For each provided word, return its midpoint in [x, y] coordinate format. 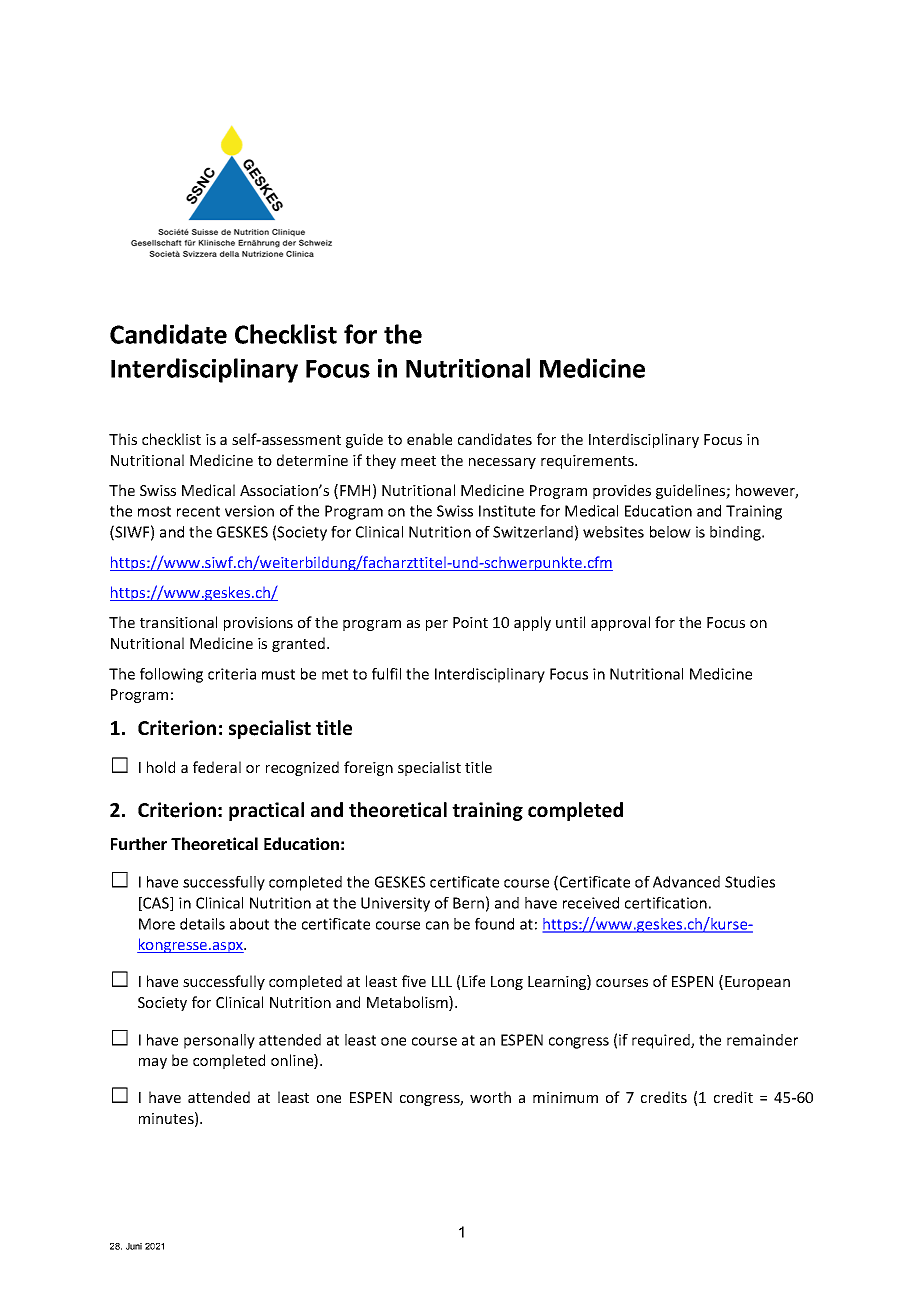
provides [622, 491]
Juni [134, 1246]
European [757, 983]
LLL [442, 981]
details [202, 924]
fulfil [386, 674]
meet [418, 461]
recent [198, 511]
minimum [565, 1097]
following [171, 675]
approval [620, 623]
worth [490, 1097]
